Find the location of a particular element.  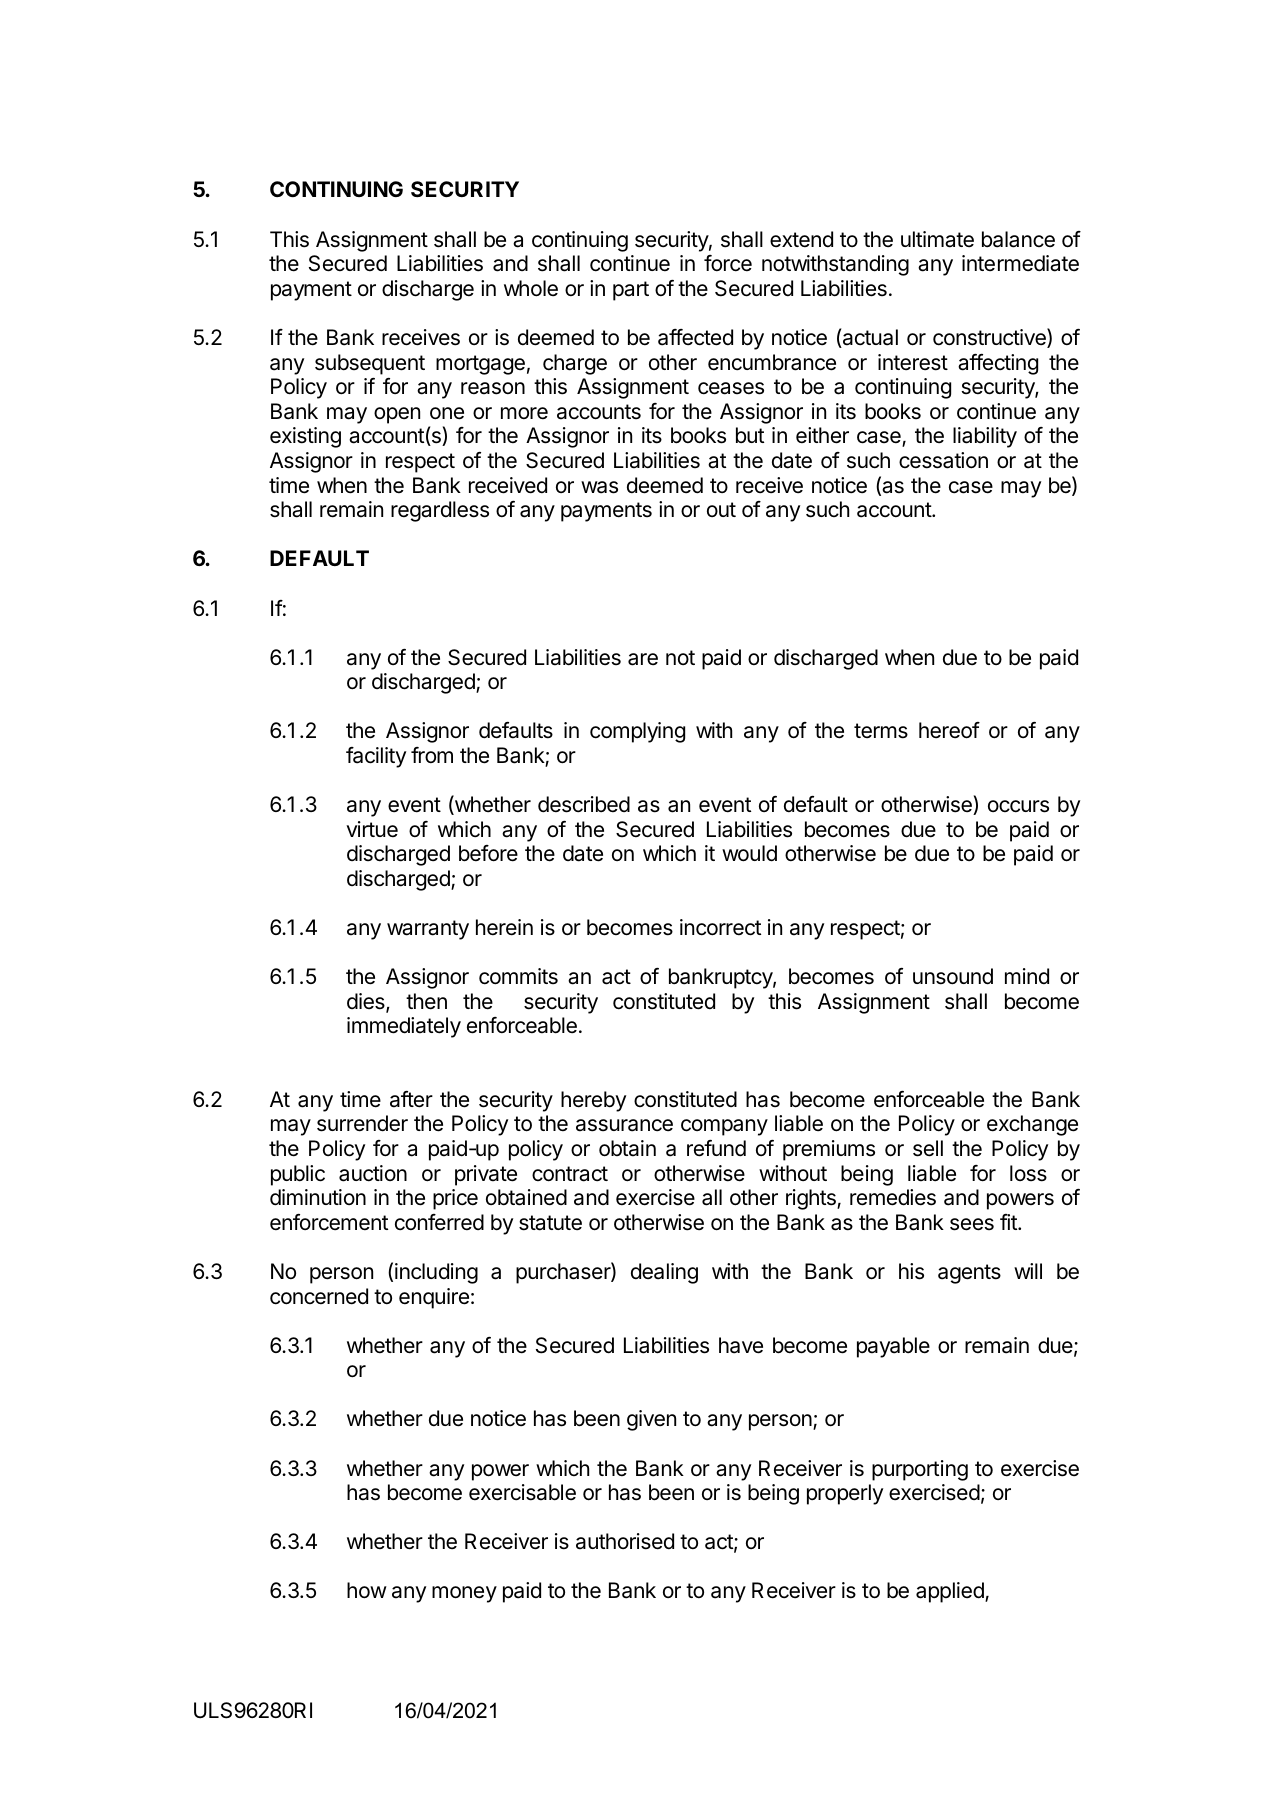

incorrect is located at coordinates (720, 927).
